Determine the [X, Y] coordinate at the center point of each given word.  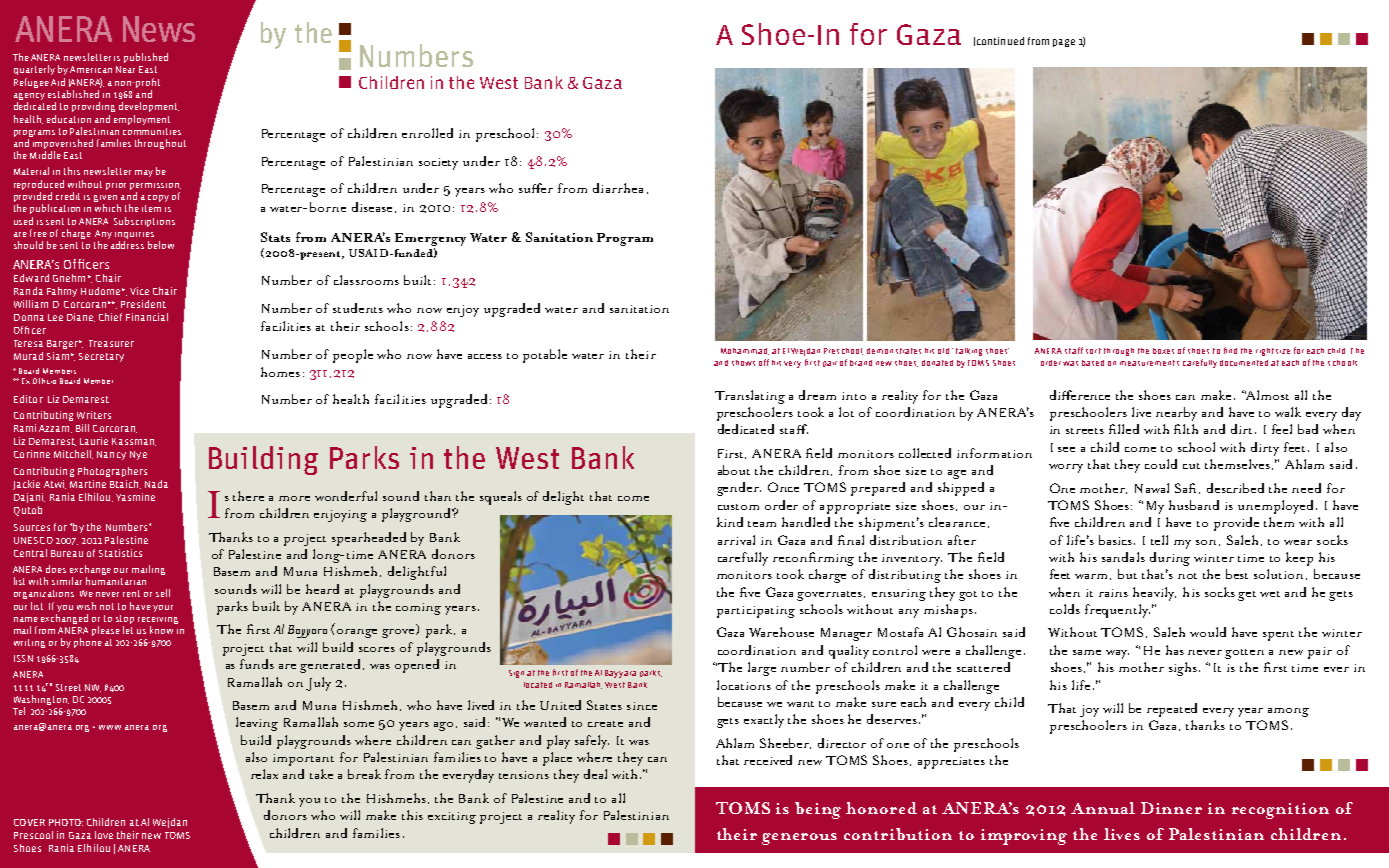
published [146, 58]
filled [1124, 429]
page [1064, 43]
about [734, 470]
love [104, 835]
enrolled [427, 133]
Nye [138, 455]
